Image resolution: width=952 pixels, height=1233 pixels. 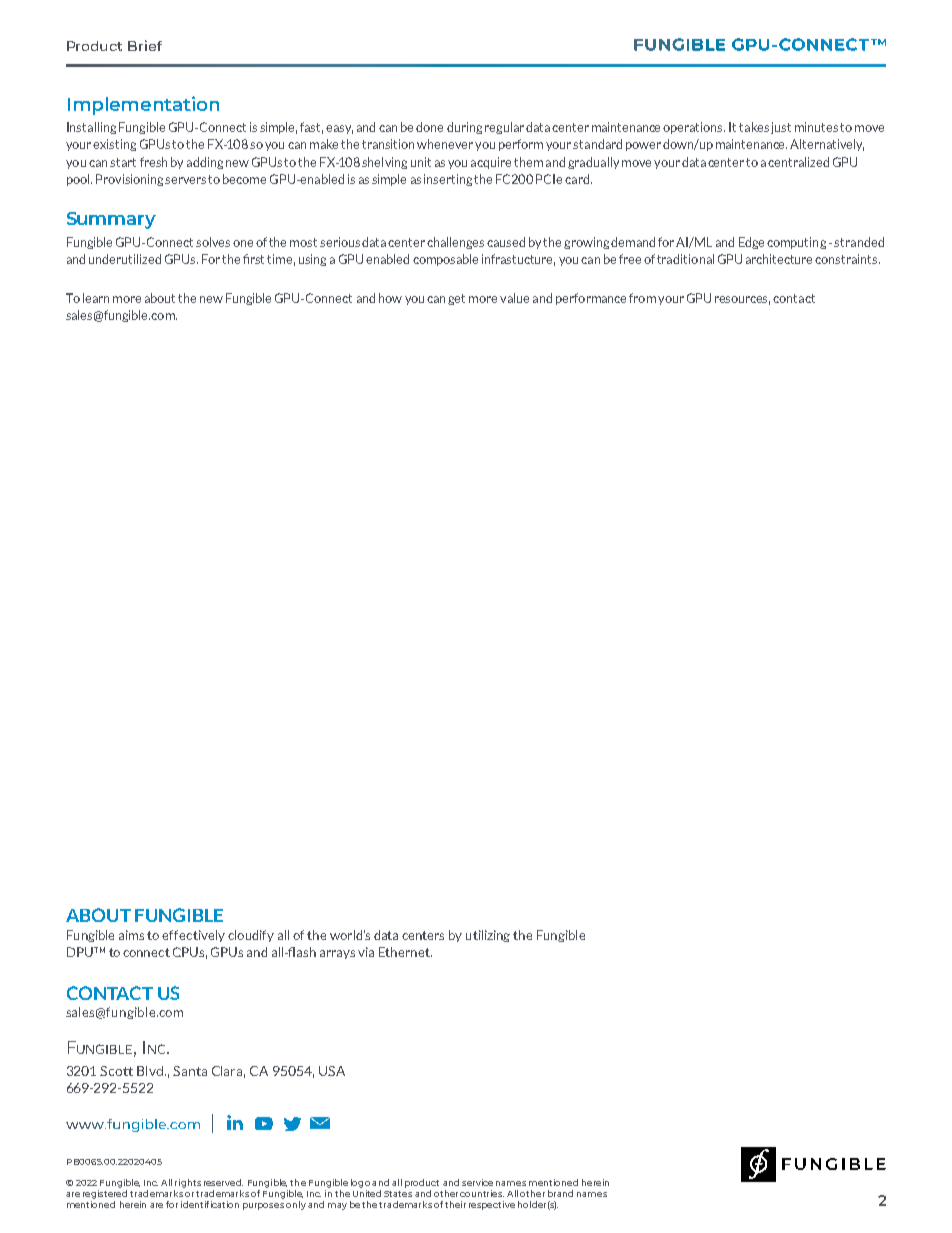 I want to click on takes, so click(x=754, y=127).
